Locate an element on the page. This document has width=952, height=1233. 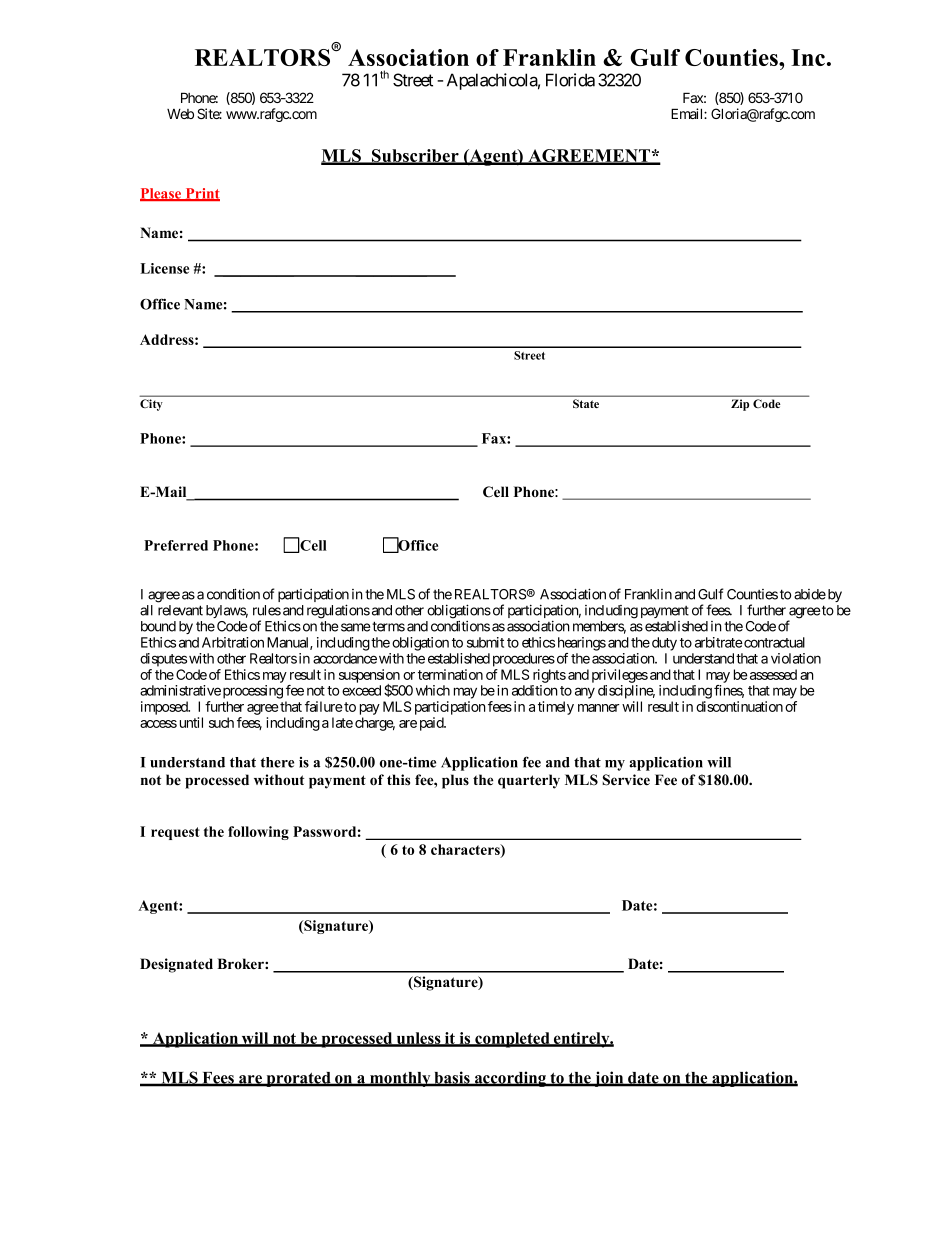
Florida is located at coordinates (570, 80).
